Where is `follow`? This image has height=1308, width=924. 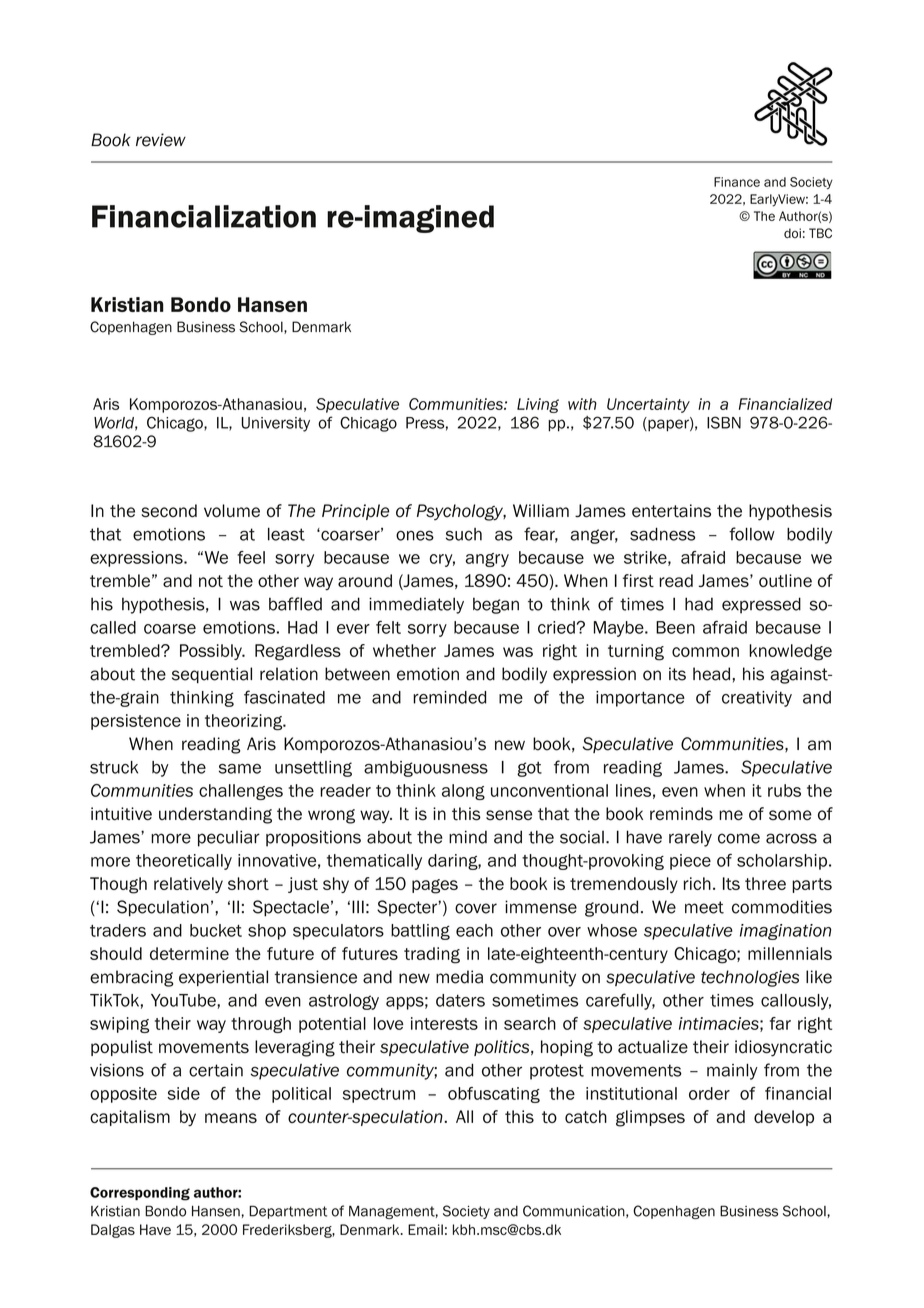 follow is located at coordinates (752, 534).
